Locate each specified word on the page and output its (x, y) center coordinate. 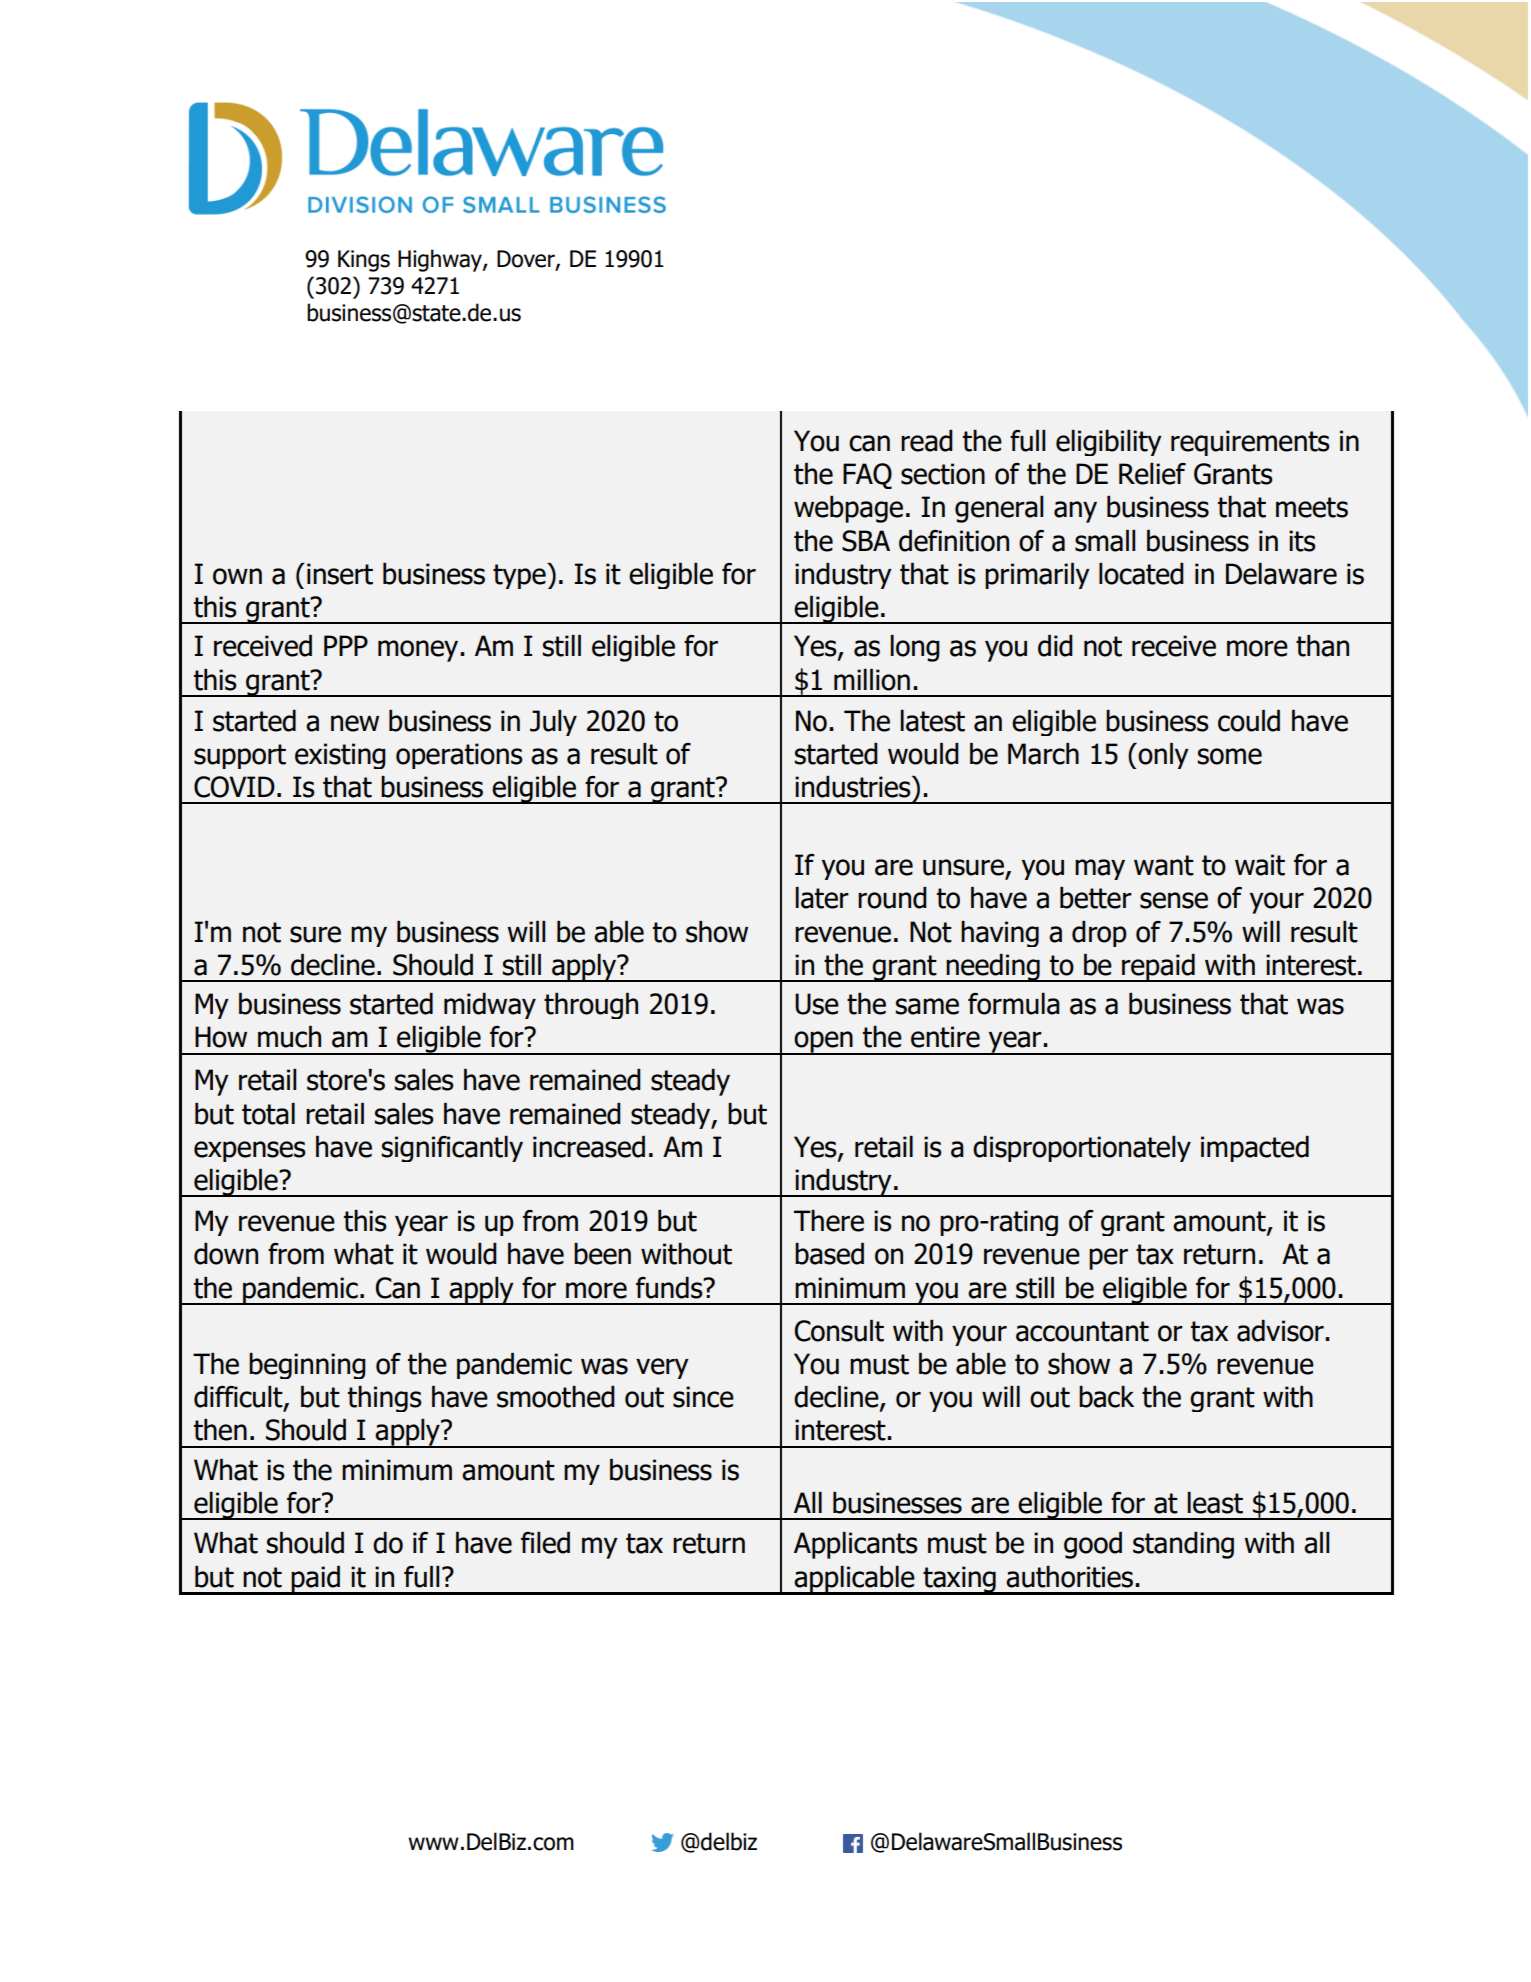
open (823, 1043)
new (355, 723)
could (1249, 721)
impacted (1255, 1149)
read (927, 441)
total (268, 1114)
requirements (1250, 443)
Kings (364, 261)
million (872, 680)
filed (545, 1543)
